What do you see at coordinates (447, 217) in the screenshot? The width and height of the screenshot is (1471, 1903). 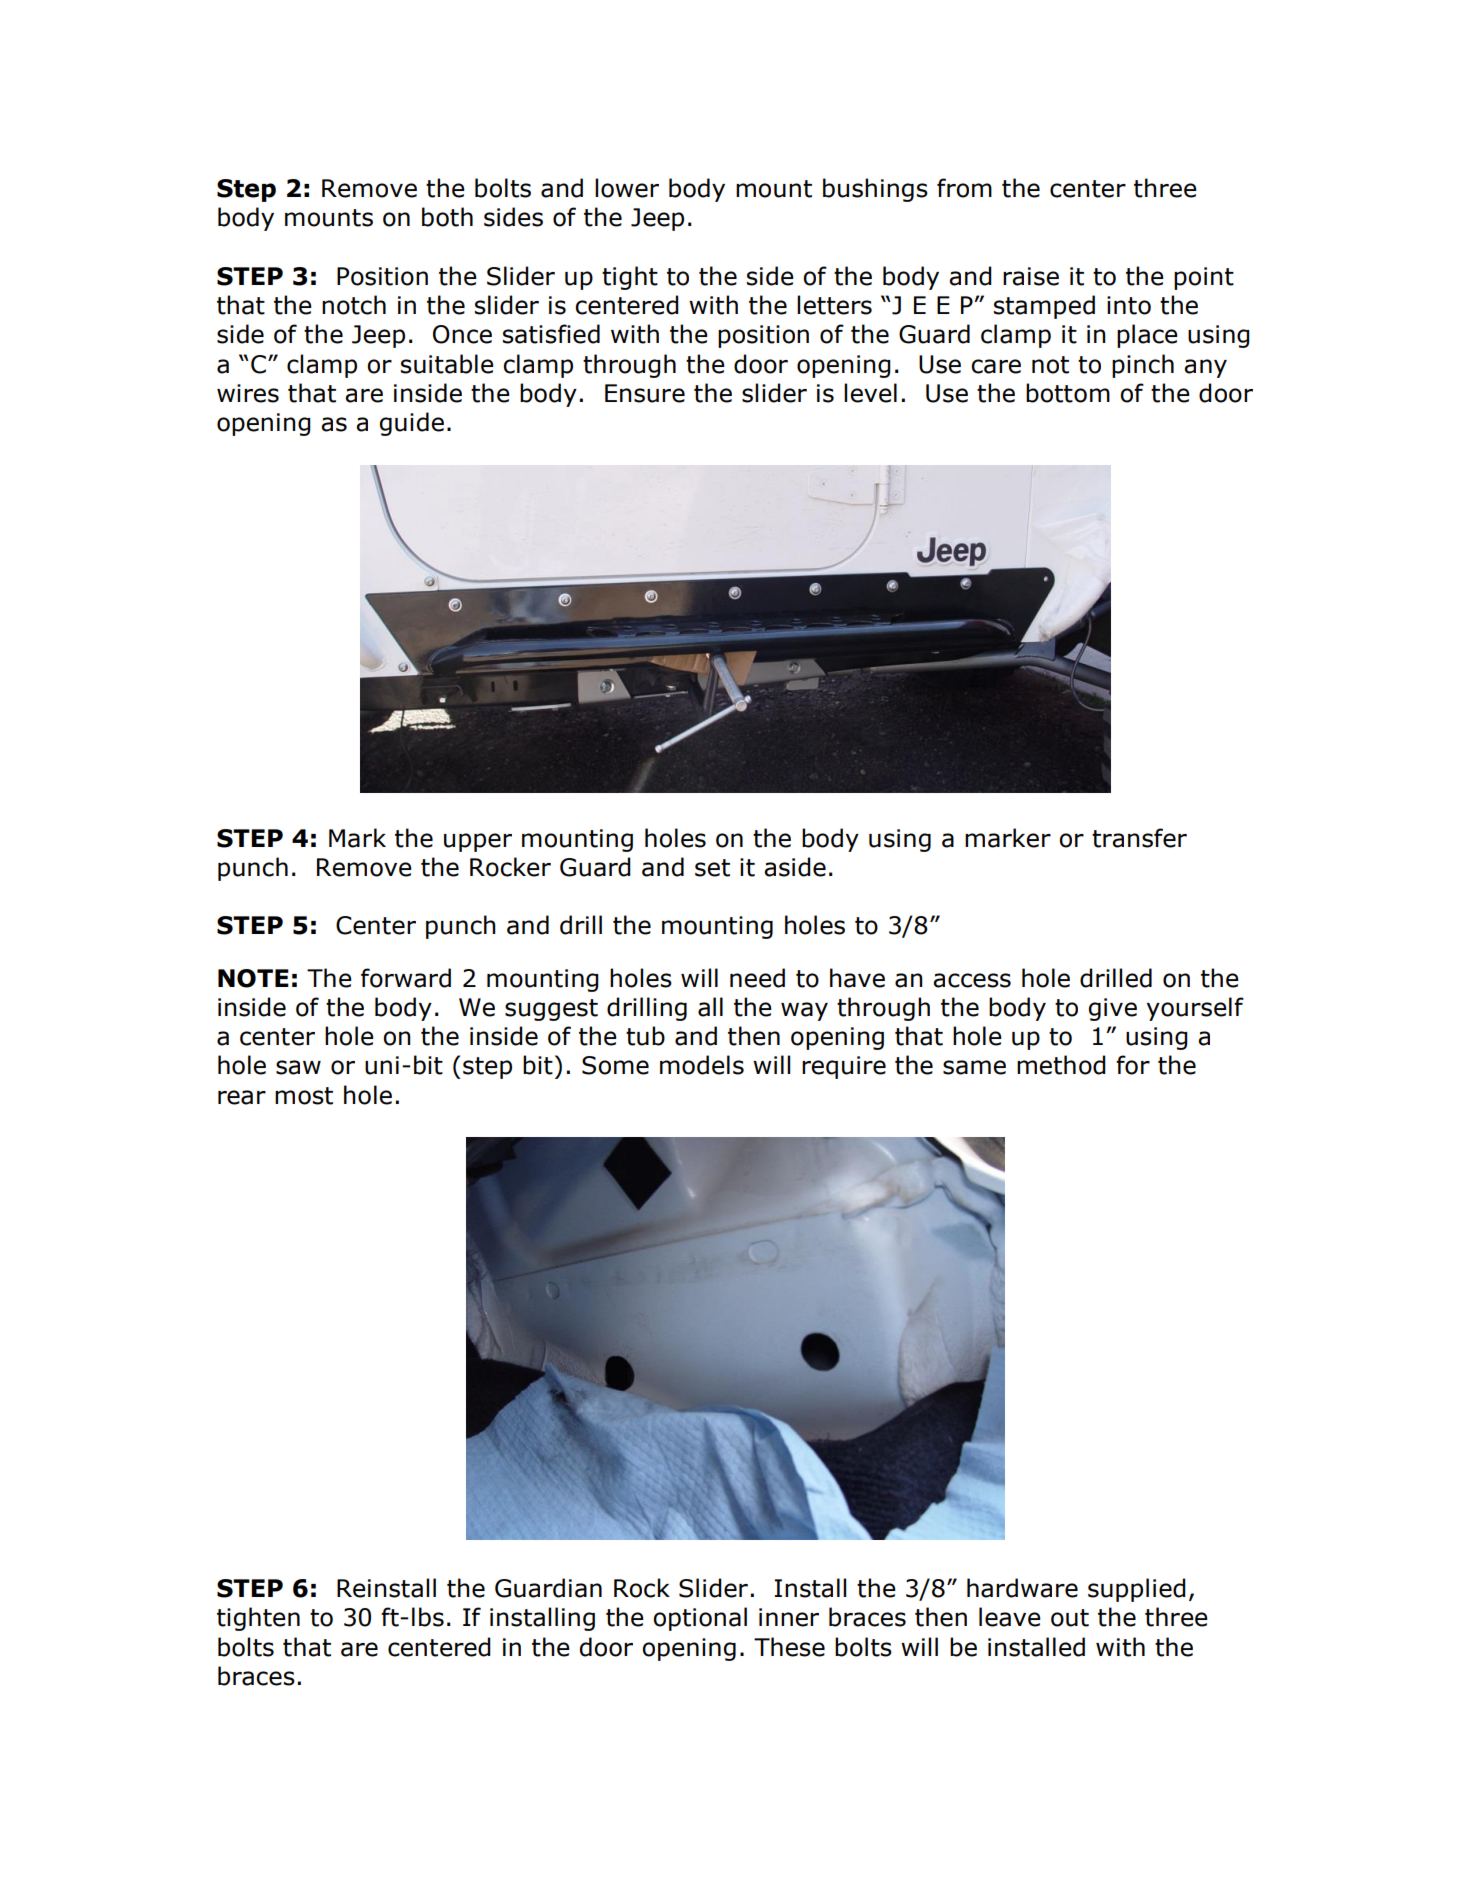 I see `both` at bounding box center [447, 217].
